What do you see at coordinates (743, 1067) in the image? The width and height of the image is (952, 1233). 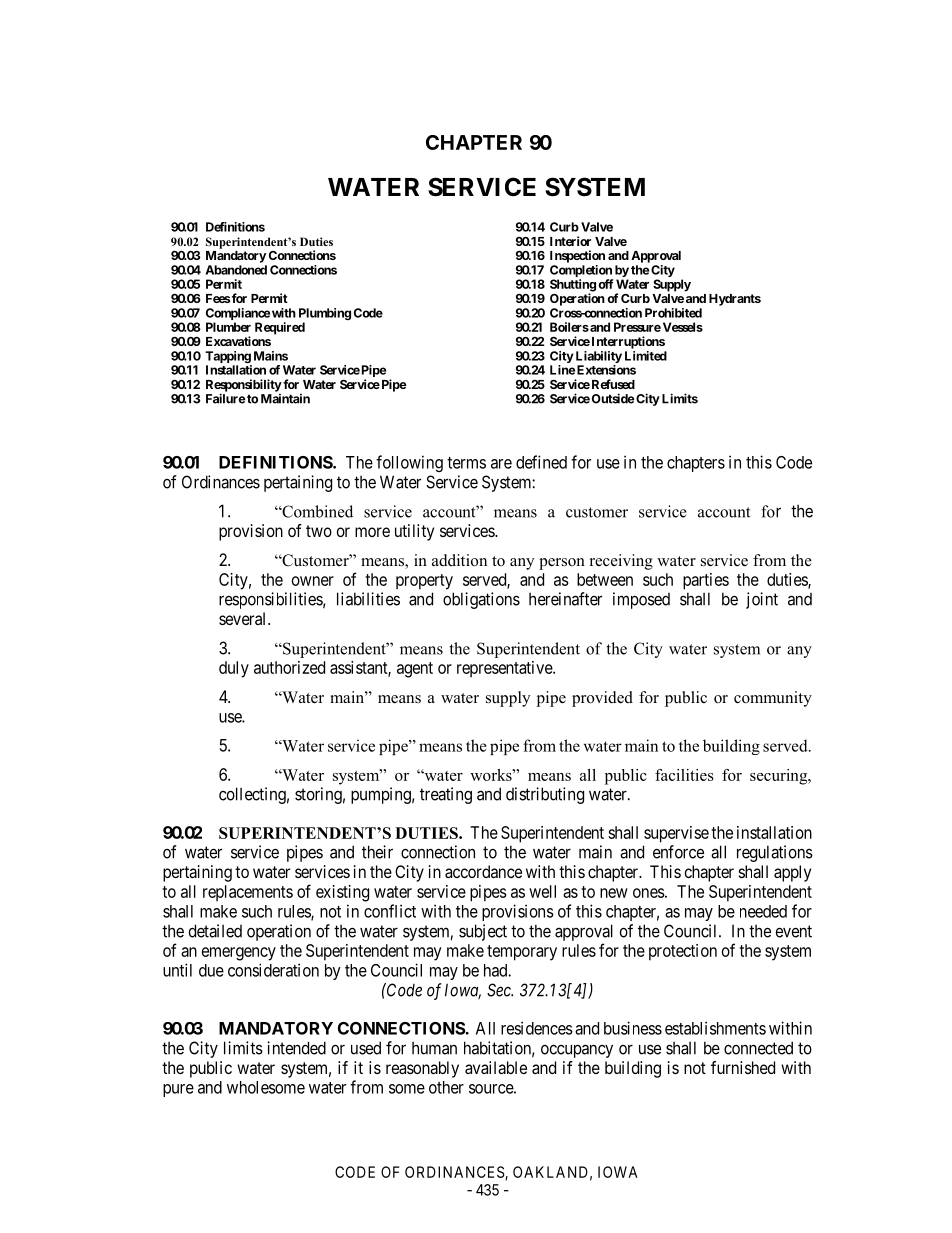 I see `furnished` at bounding box center [743, 1067].
